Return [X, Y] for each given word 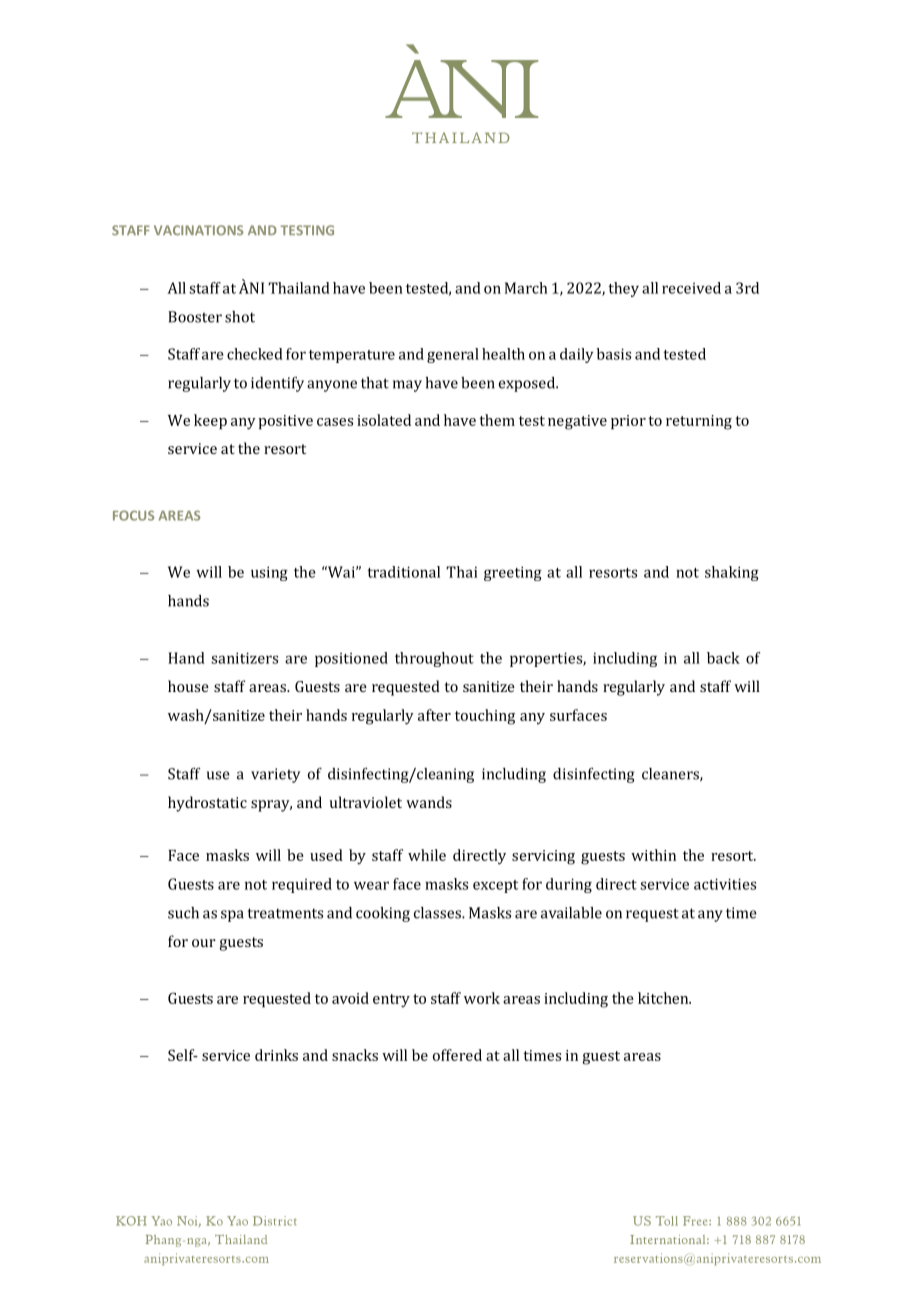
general [453, 355]
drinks [276, 1055]
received [691, 288]
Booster [195, 317]
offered [457, 1055]
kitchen [664, 998]
